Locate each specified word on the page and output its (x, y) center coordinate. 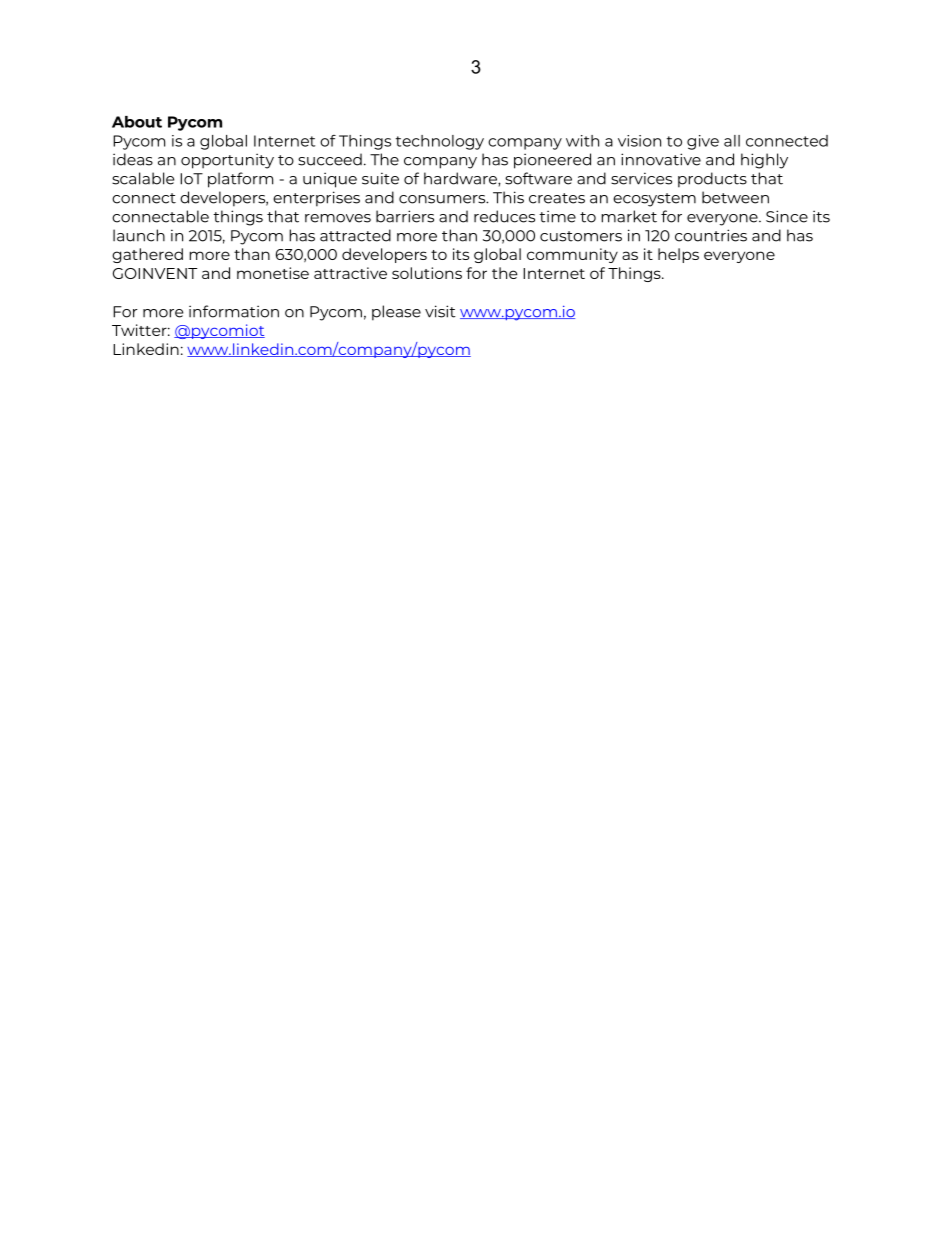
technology (440, 142)
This (508, 197)
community (572, 255)
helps (678, 255)
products (712, 180)
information (234, 311)
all (732, 141)
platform (240, 180)
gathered (147, 255)
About (137, 122)
